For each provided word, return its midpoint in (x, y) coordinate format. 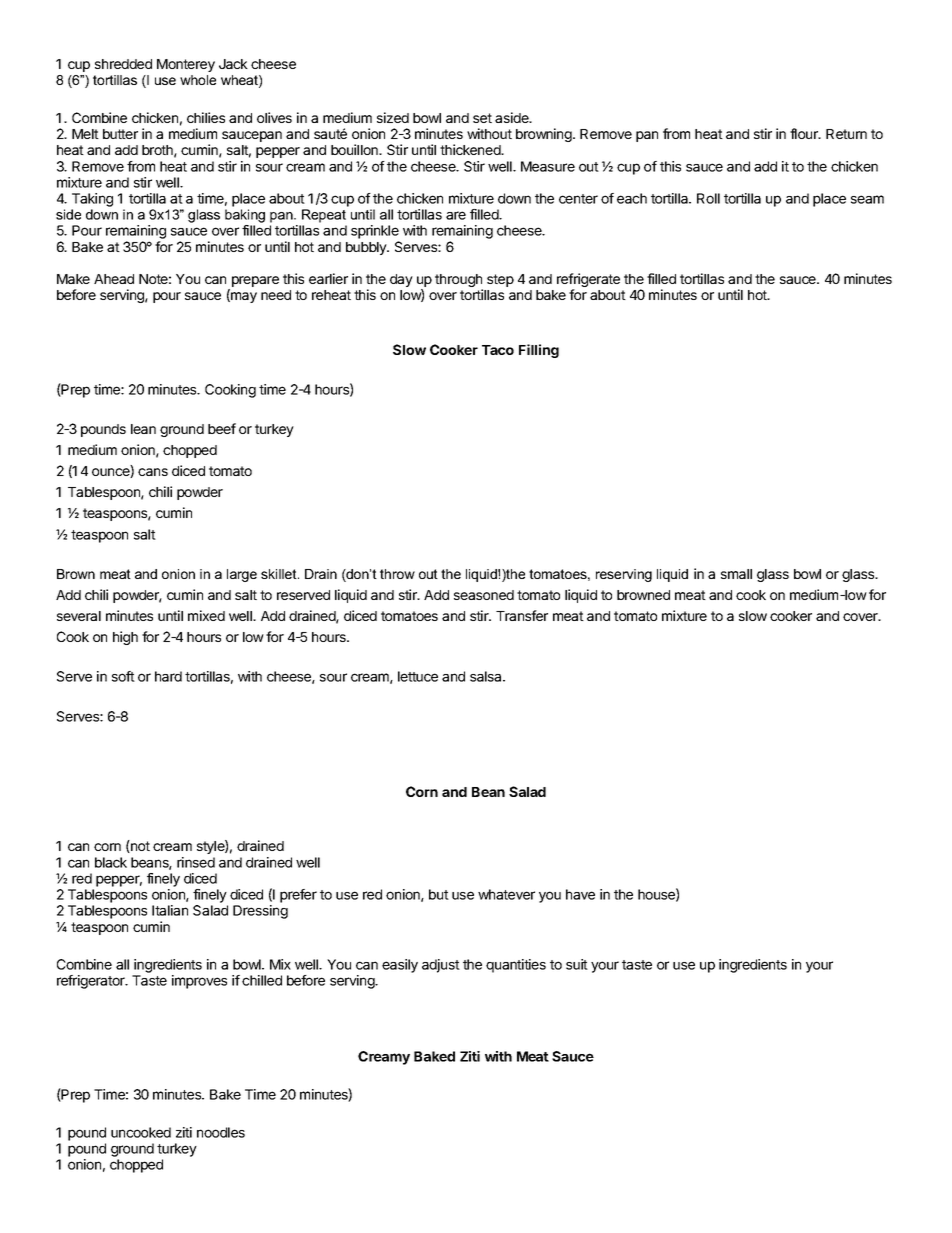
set (482, 118)
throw (397, 574)
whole (198, 80)
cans (153, 472)
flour (805, 133)
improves (199, 982)
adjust (441, 966)
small (736, 574)
